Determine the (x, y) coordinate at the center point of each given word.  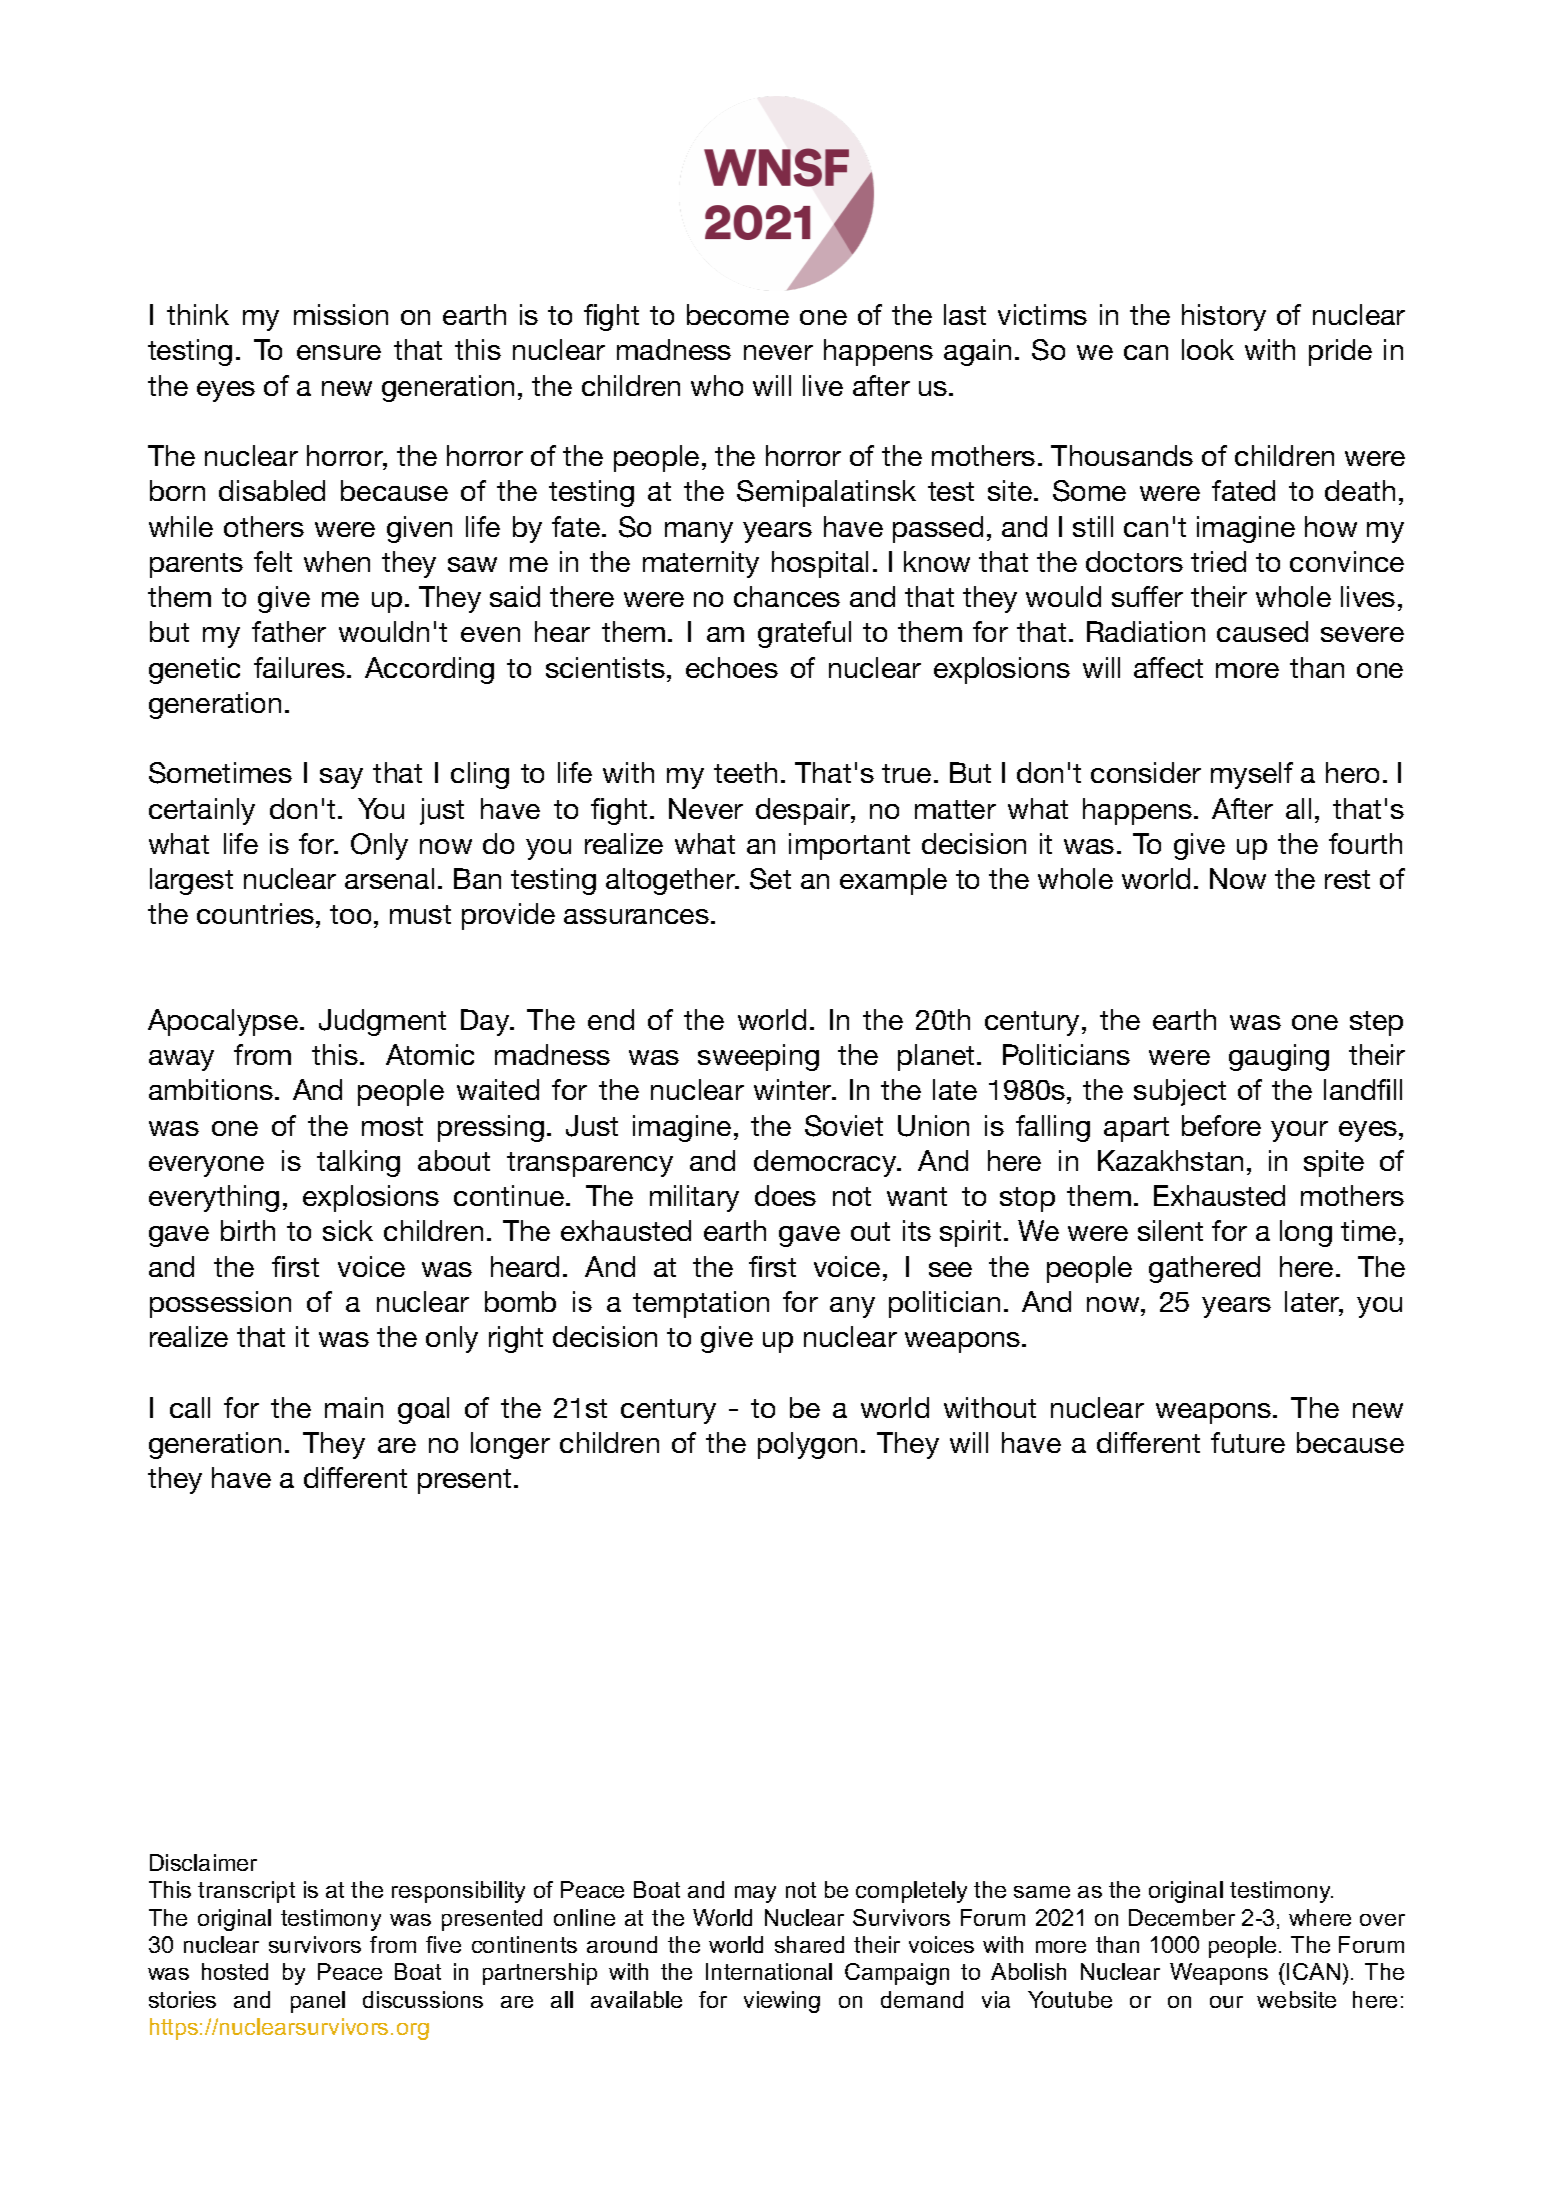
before (1221, 1125)
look (1208, 349)
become (738, 314)
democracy (826, 1163)
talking (358, 1163)
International (769, 1971)
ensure (339, 352)
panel (318, 2002)
